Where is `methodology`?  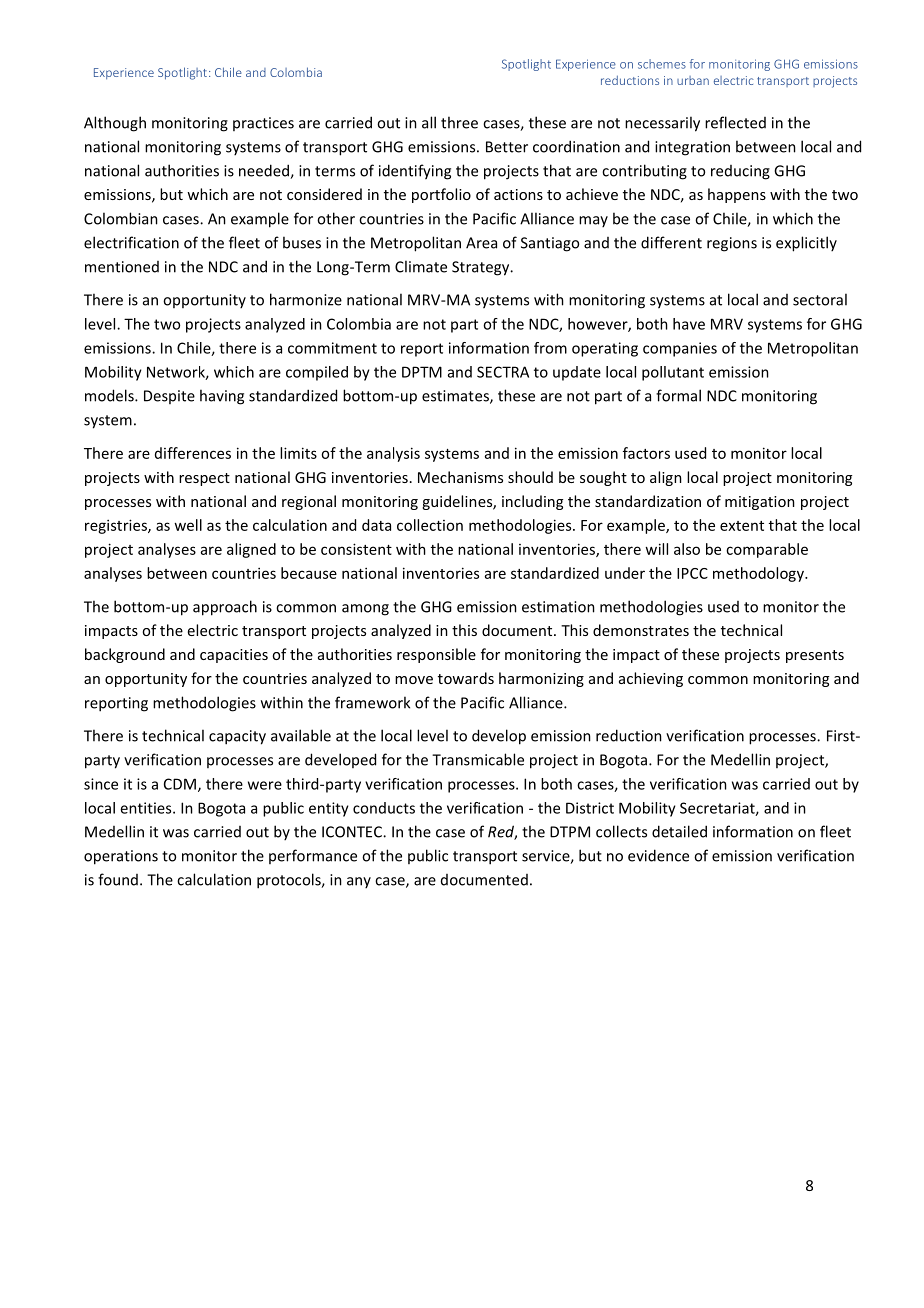
methodology is located at coordinates (759, 574).
